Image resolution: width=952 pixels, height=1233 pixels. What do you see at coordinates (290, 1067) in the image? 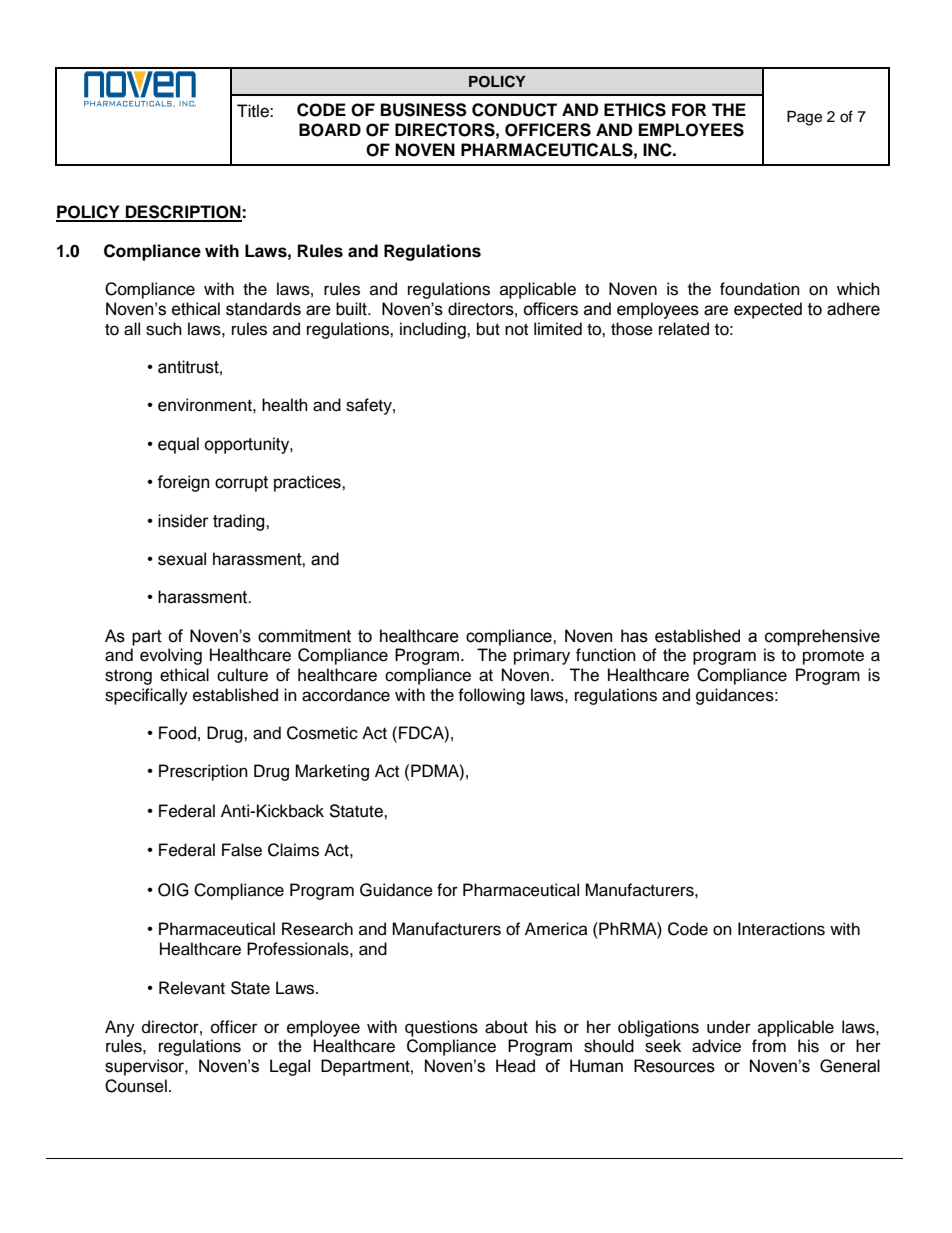
I see `Legal` at bounding box center [290, 1067].
